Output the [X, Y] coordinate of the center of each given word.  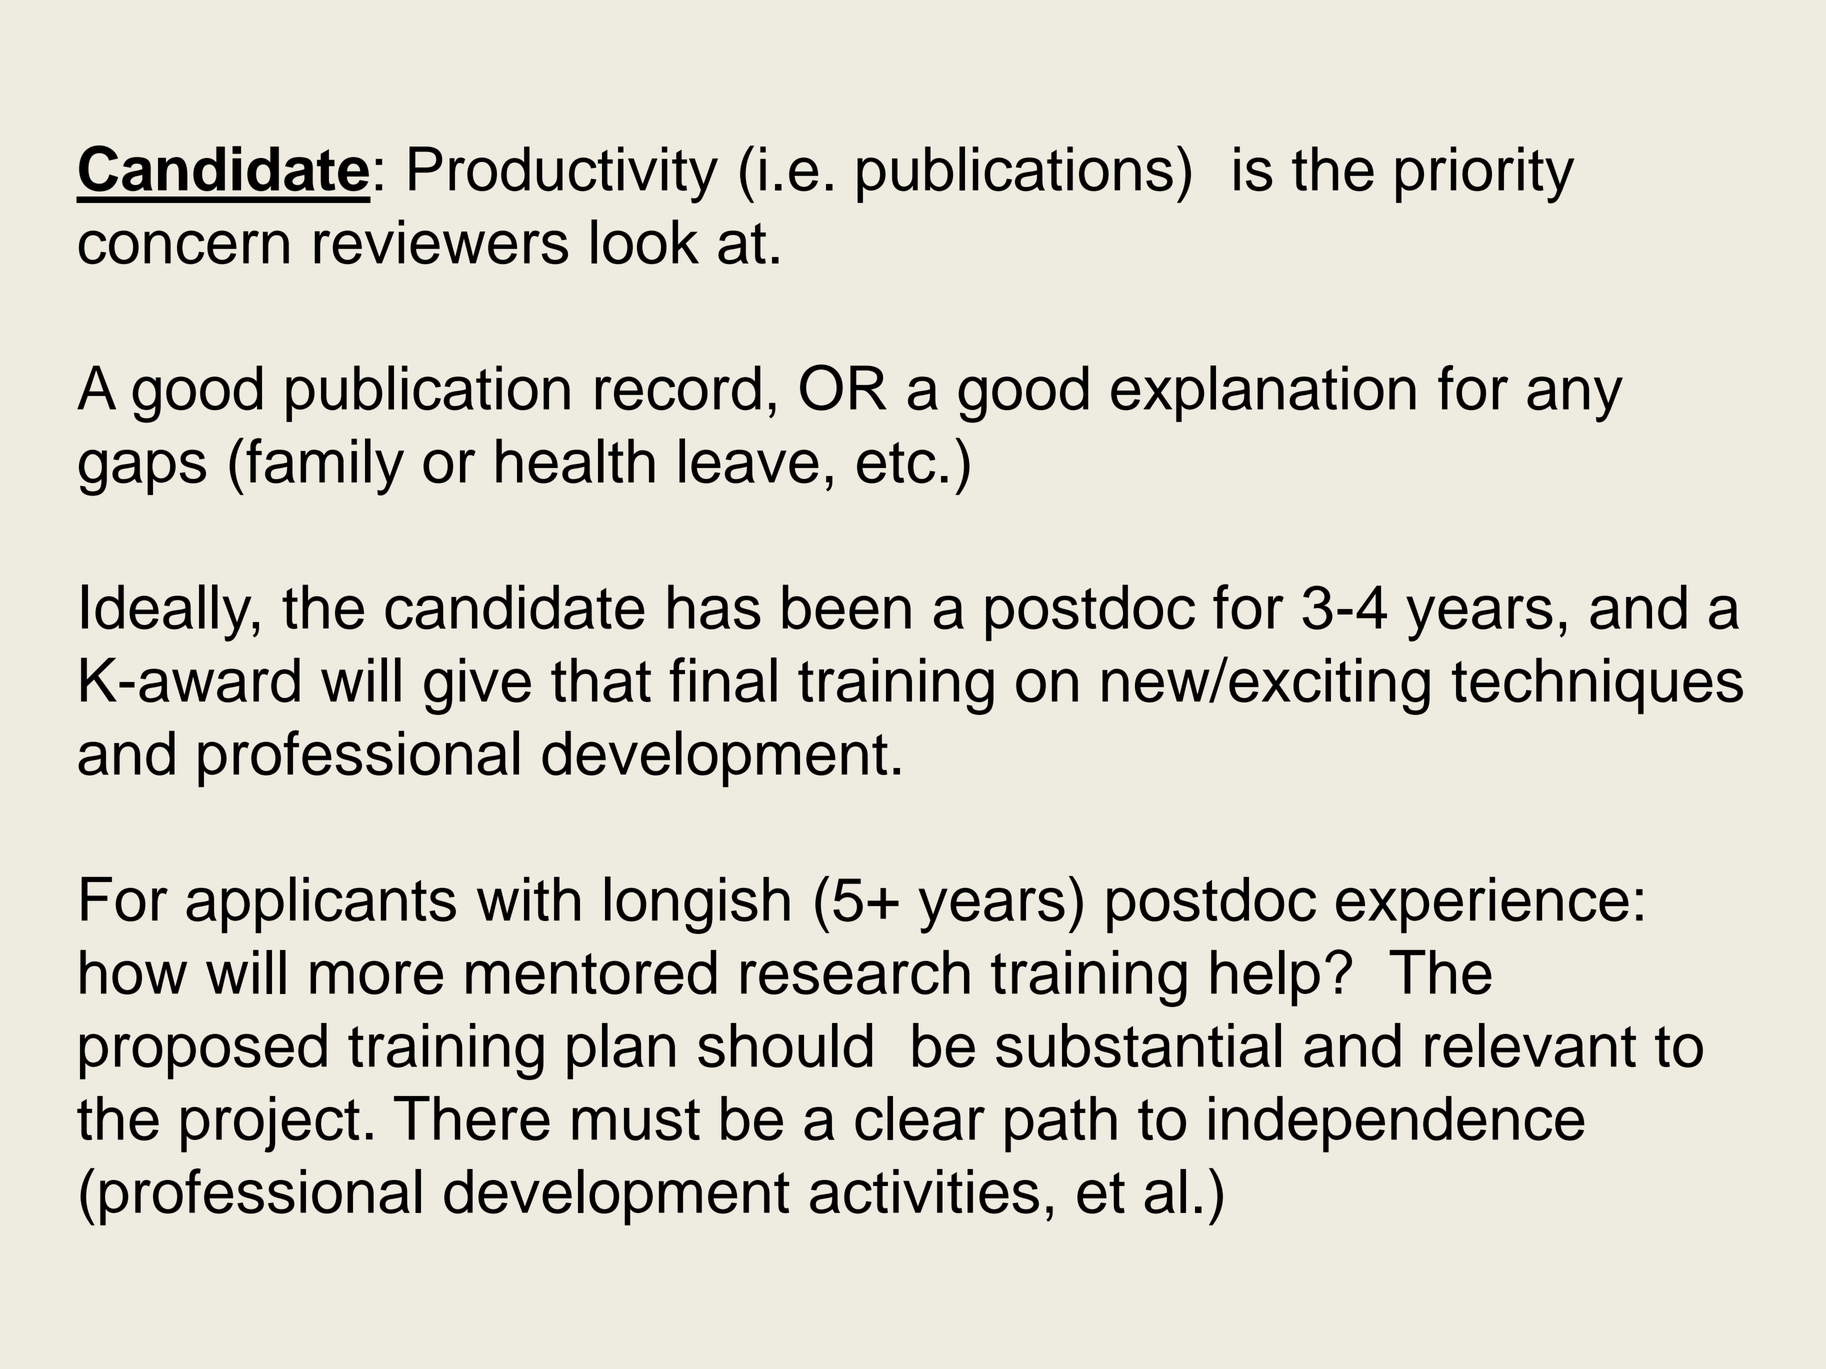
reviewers [441, 242]
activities [924, 1191]
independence [1397, 1124]
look [645, 241]
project [270, 1124]
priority [1485, 175]
